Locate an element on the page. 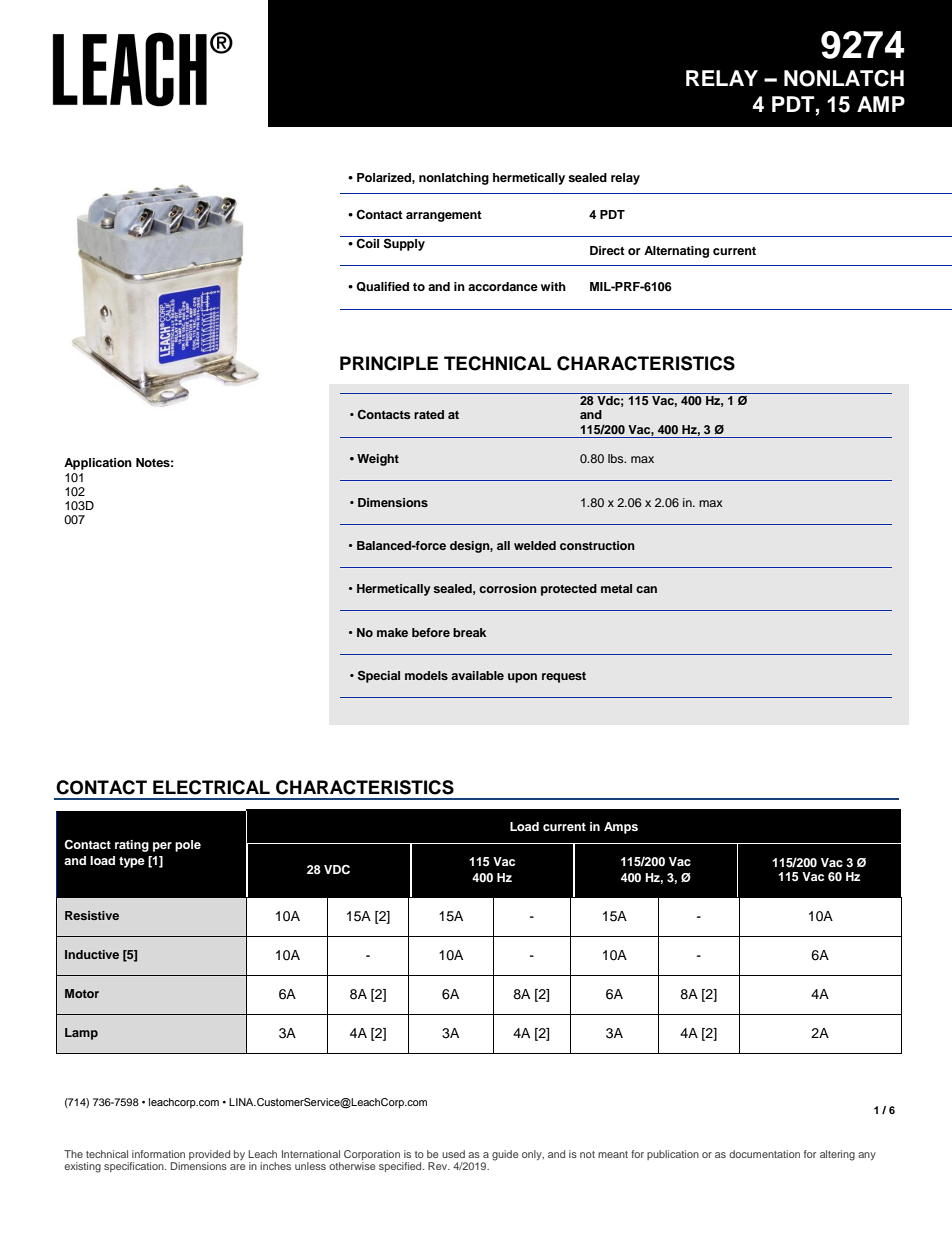 This page has width=952, height=1233. request is located at coordinates (564, 677).
